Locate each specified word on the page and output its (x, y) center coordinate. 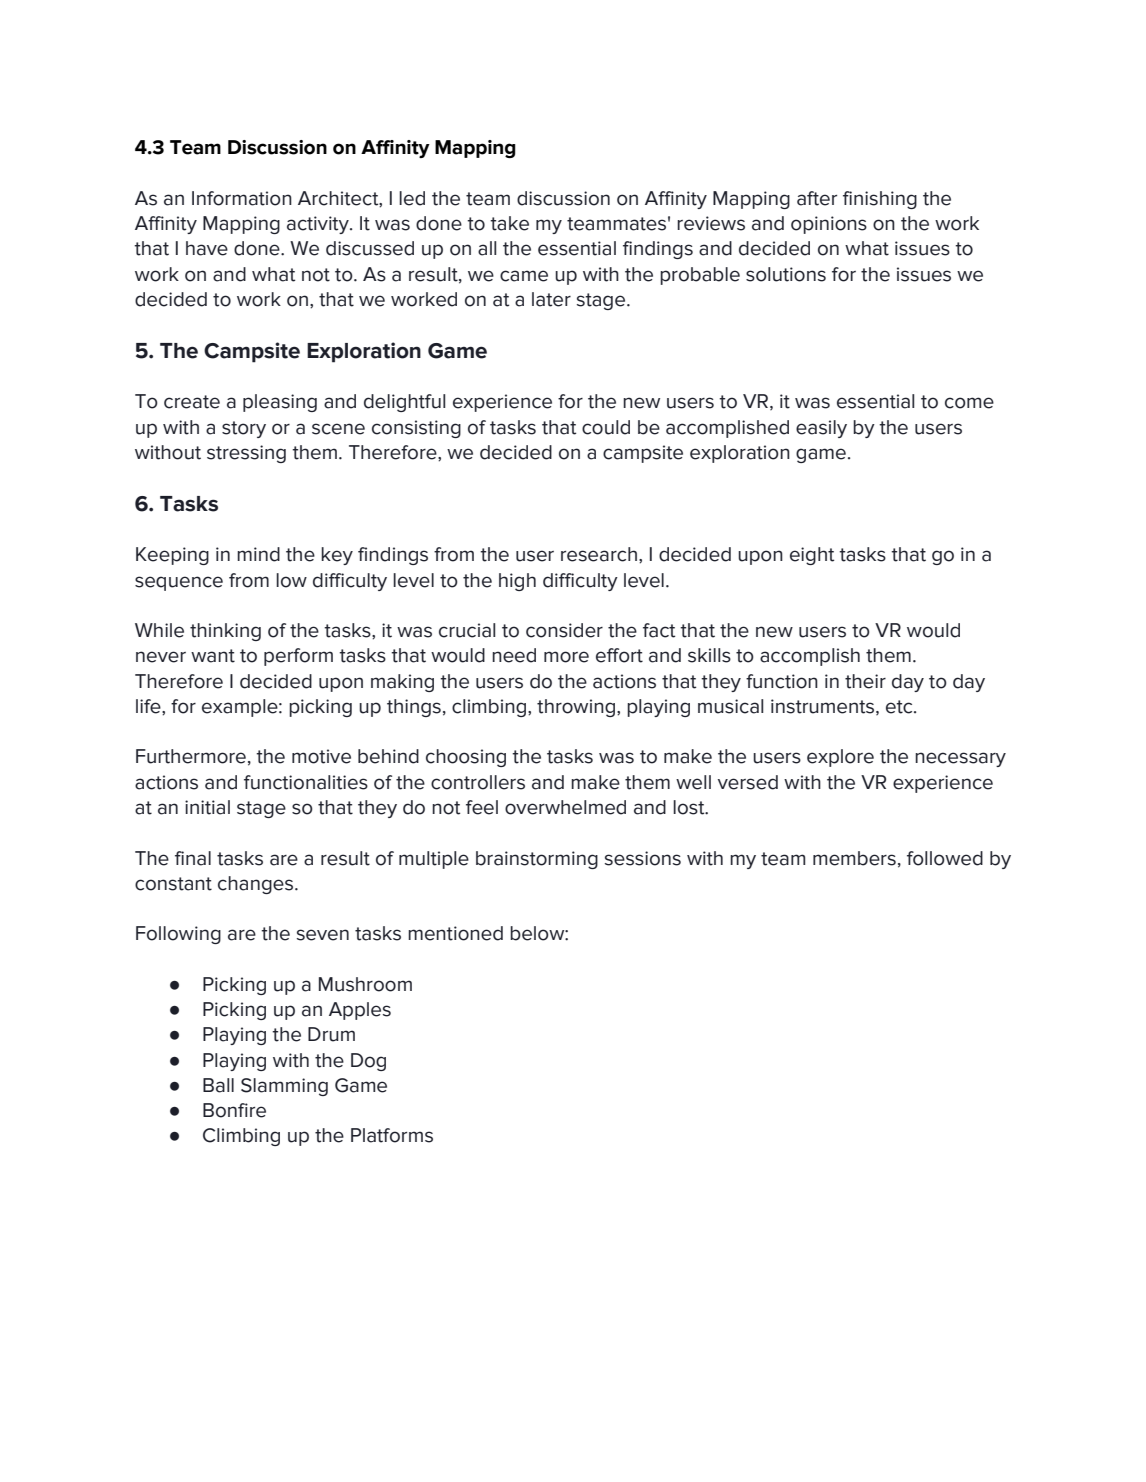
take (509, 223)
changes (257, 885)
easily (821, 429)
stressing (246, 454)
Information (242, 198)
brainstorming (537, 860)
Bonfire (234, 1110)
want (213, 656)
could (606, 427)
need (514, 655)
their (865, 681)
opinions (829, 225)
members (854, 858)
